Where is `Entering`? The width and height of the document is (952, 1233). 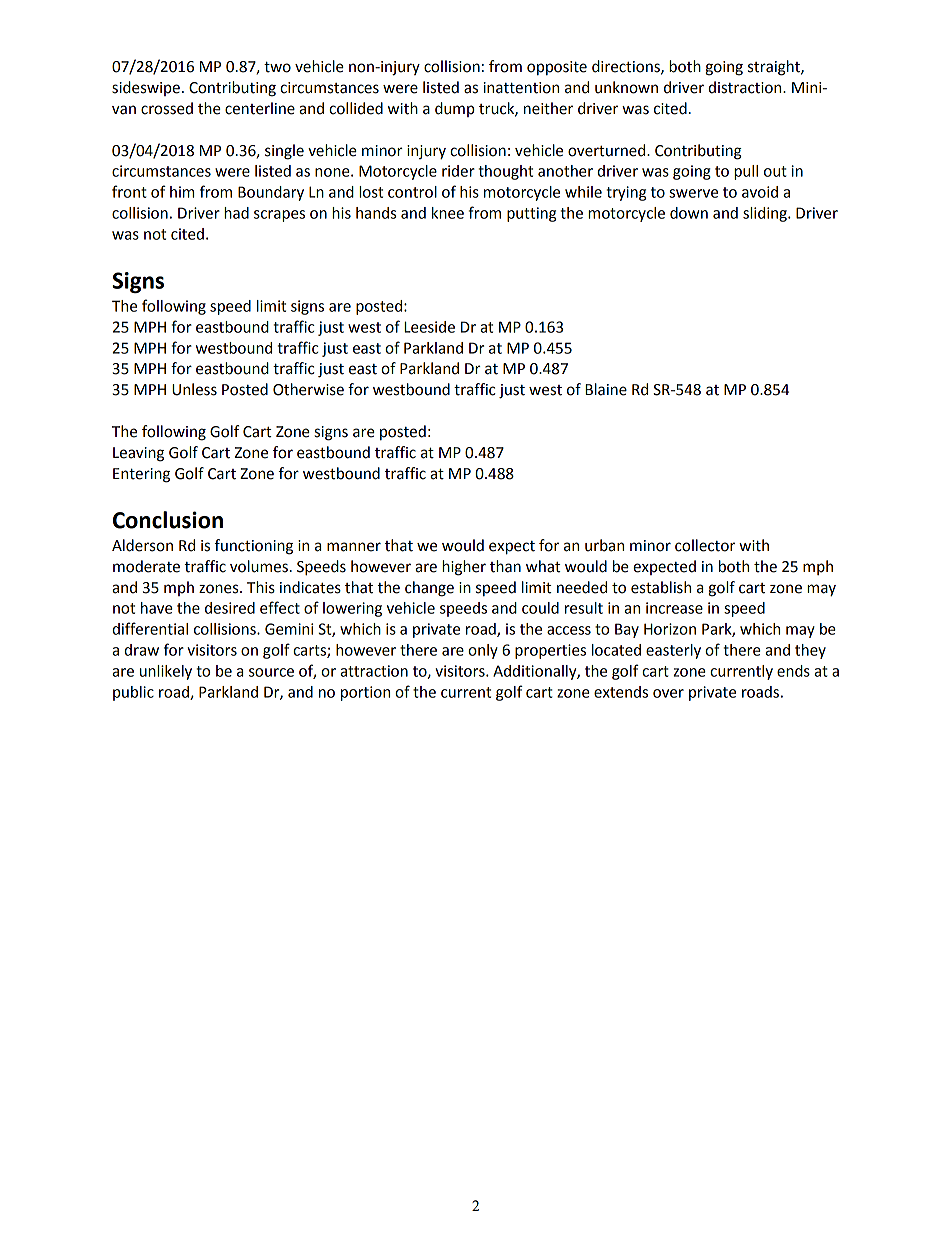
Entering is located at coordinates (141, 475).
